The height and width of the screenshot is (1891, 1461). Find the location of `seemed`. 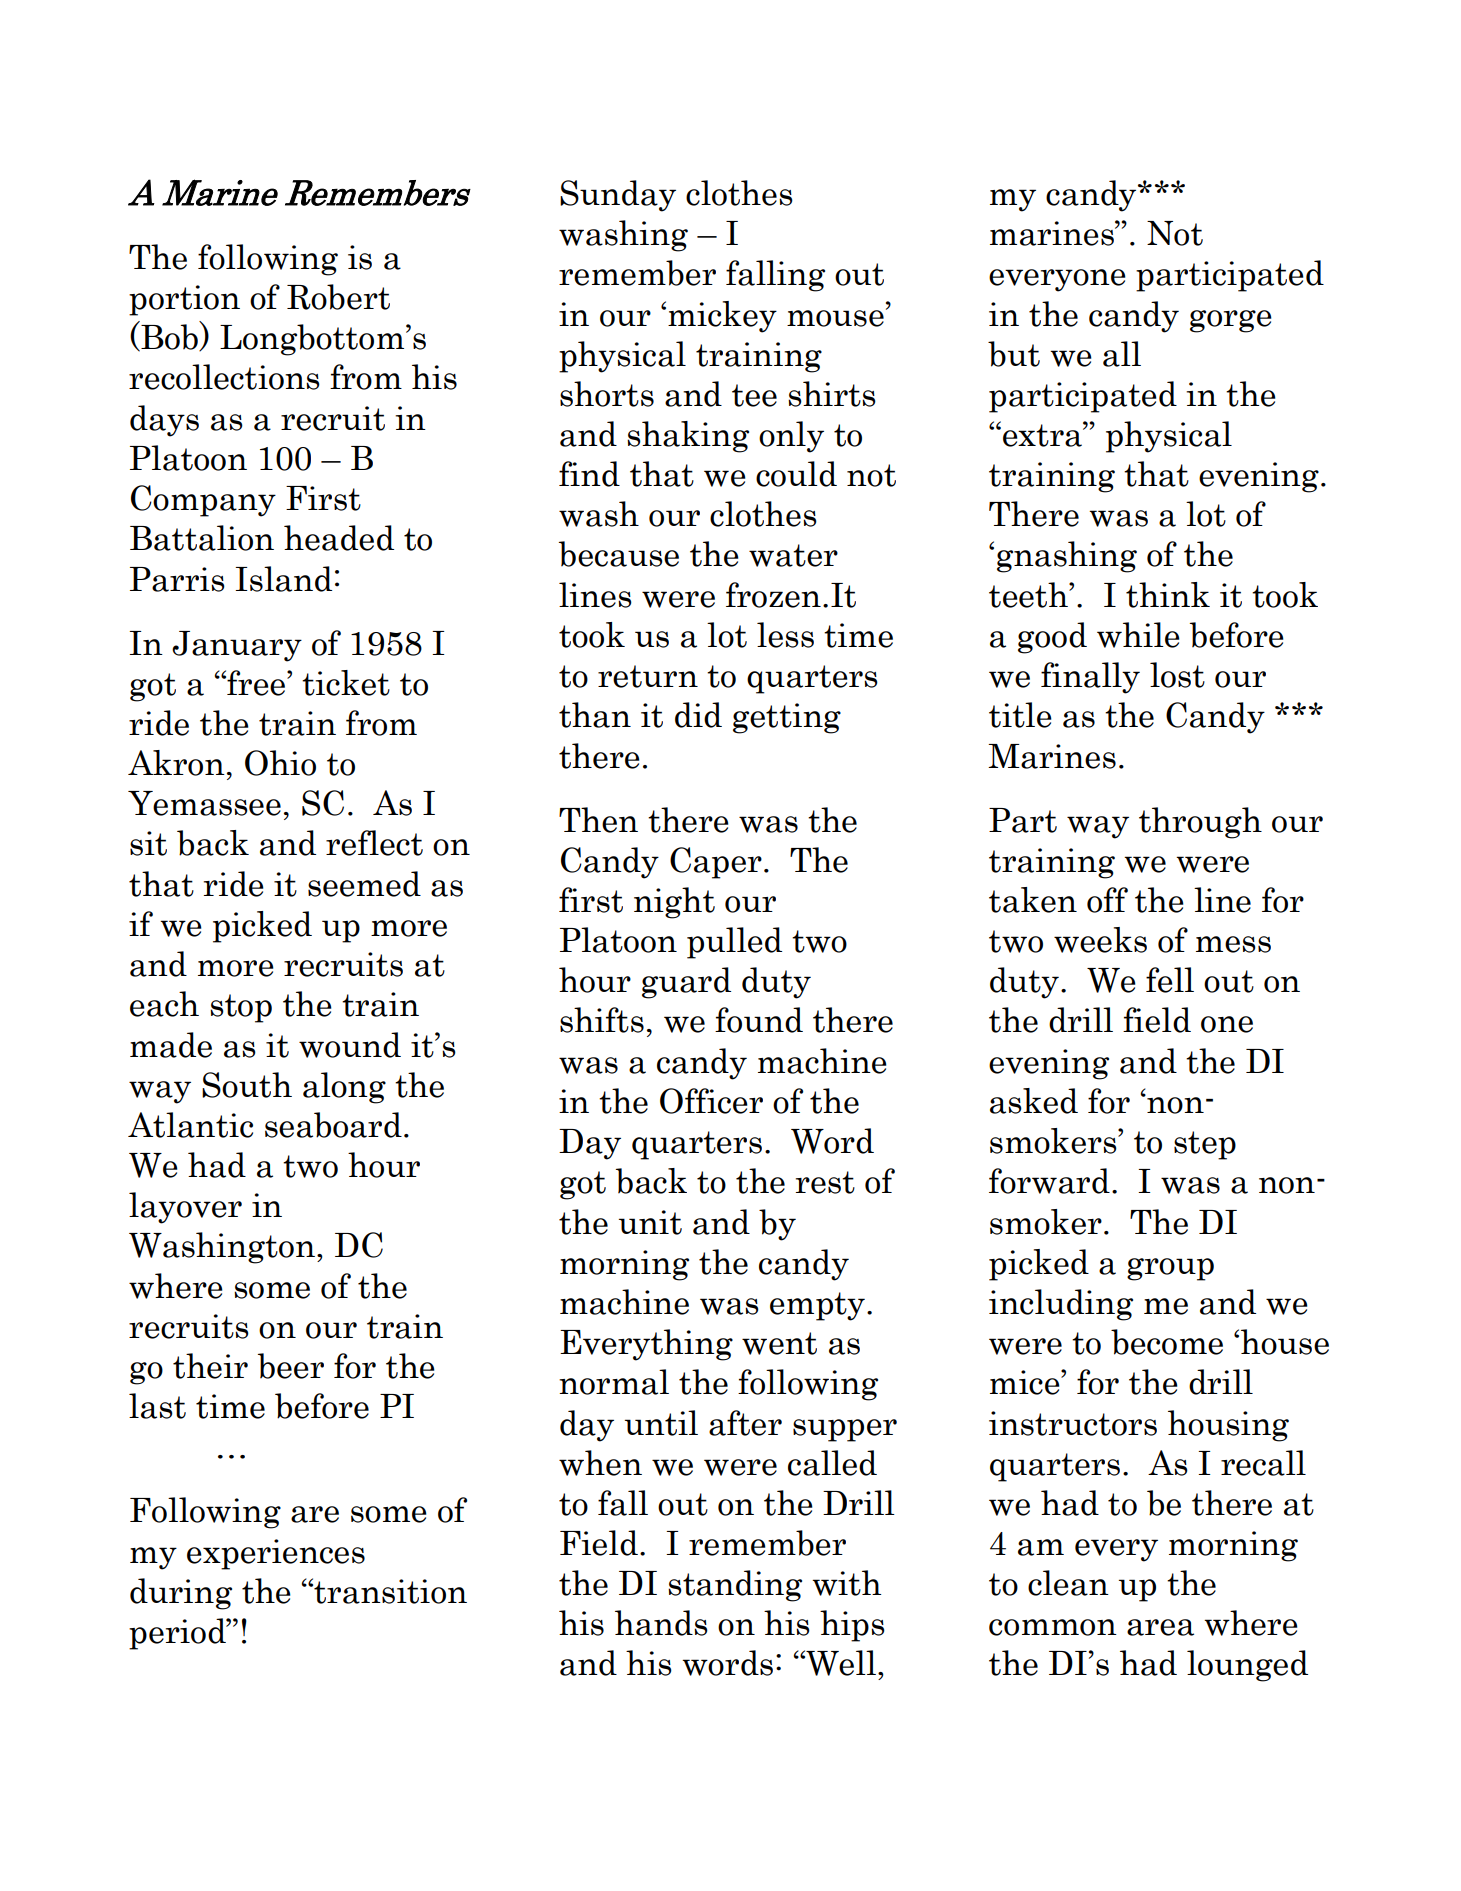

seemed is located at coordinates (364, 884).
